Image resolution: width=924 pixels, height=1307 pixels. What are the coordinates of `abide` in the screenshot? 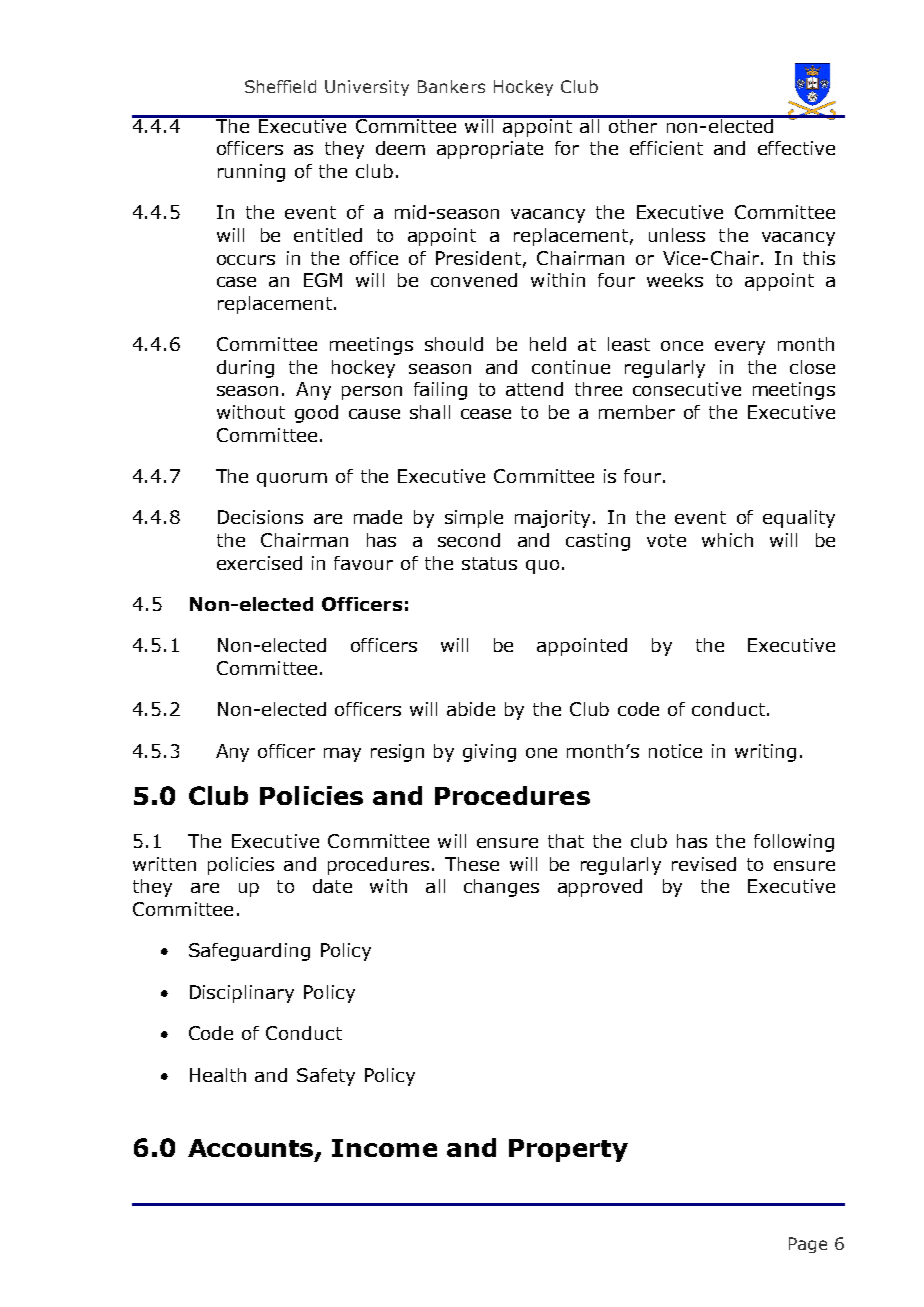 It's located at (471, 709).
